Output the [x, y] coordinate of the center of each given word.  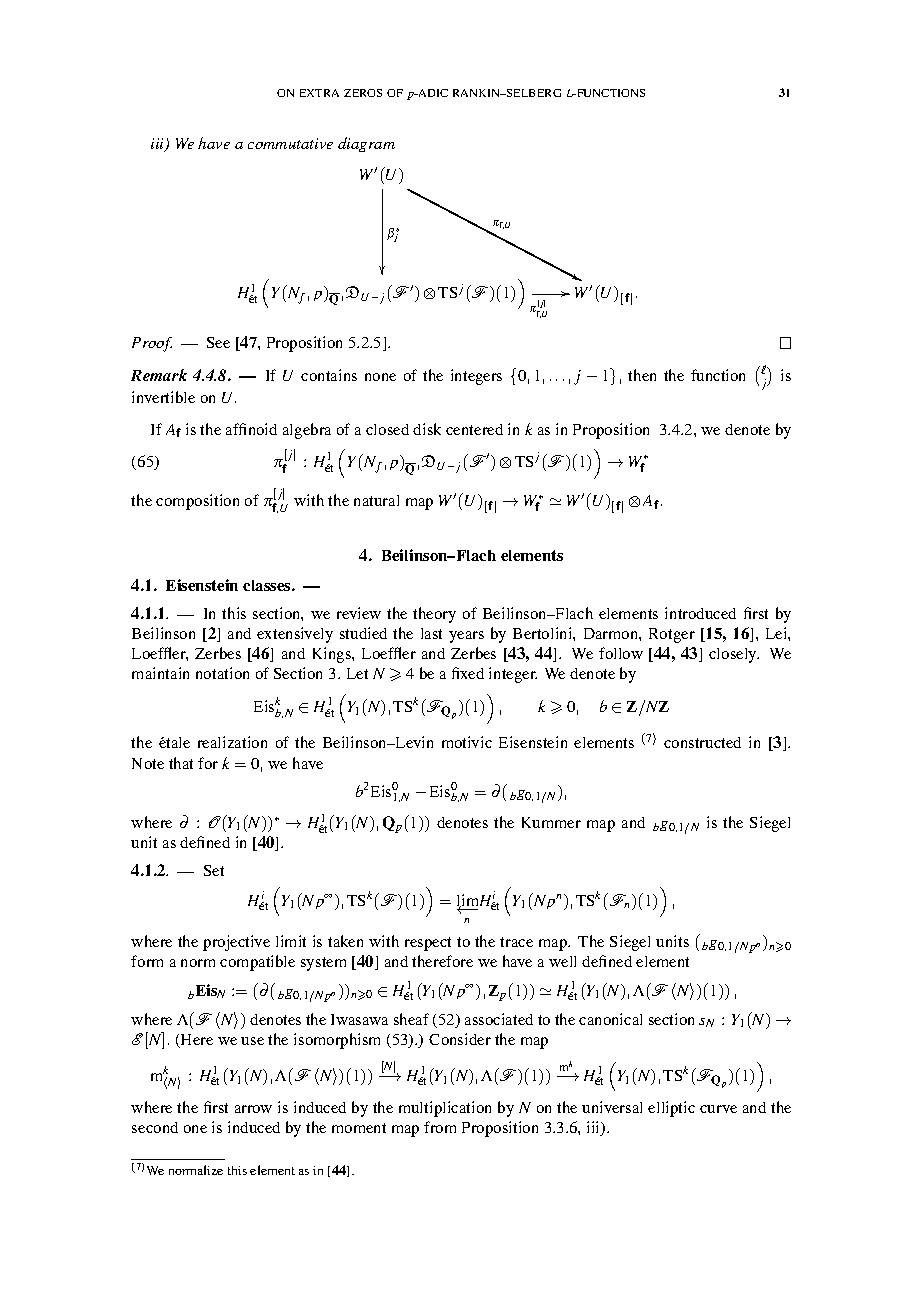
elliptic [671, 1109]
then [642, 375]
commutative [290, 143]
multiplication [445, 1109]
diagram [366, 144]
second [155, 1127]
